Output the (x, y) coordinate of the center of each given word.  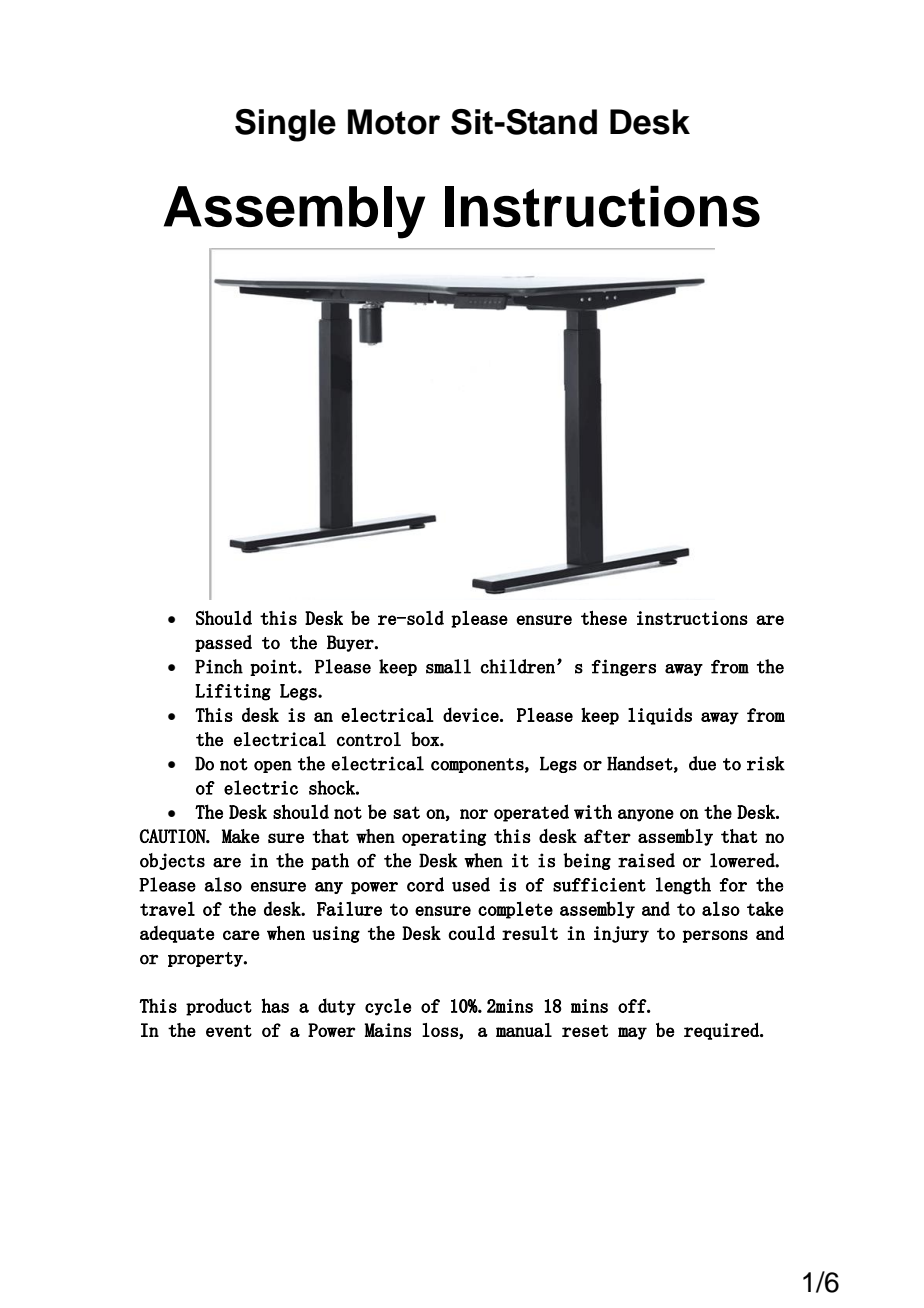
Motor (394, 122)
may (632, 1033)
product (219, 1007)
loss (441, 1031)
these (604, 618)
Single (285, 125)
